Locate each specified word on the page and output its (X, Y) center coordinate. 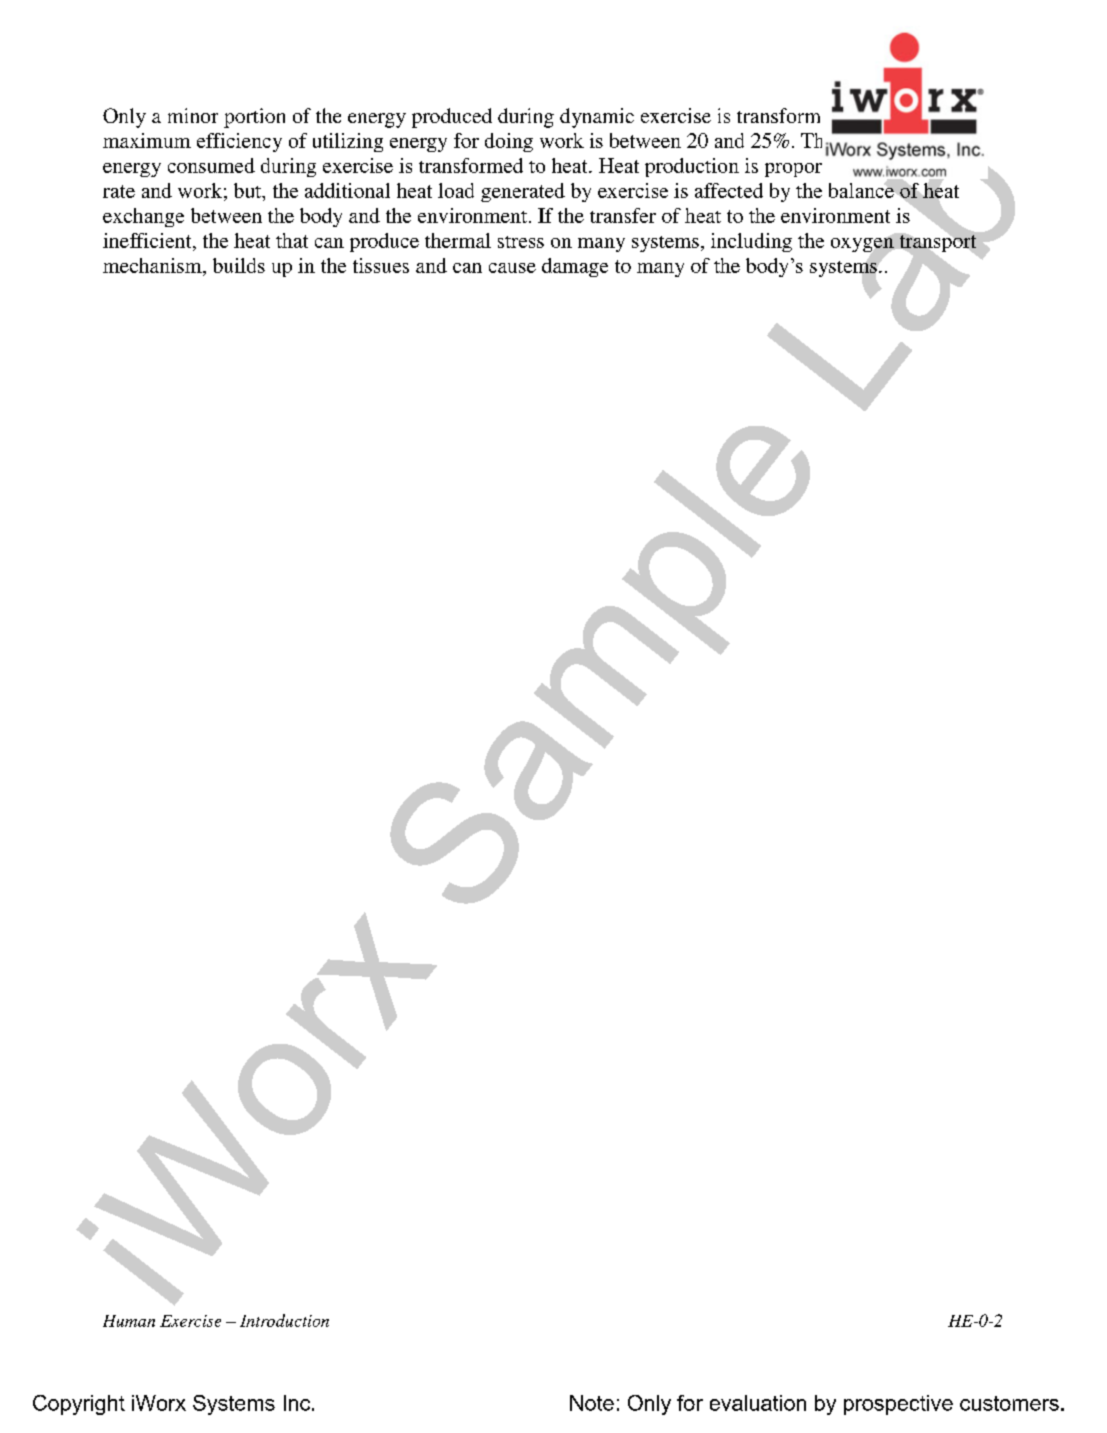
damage (575, 267)
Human (129, 1321)
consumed (211, 165)
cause (512, 268)
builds (239, 265)
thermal (458, 240)
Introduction (284, 1320)
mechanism (153, 265)
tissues (381, 265)
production (692, 167)
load (456, 190)
